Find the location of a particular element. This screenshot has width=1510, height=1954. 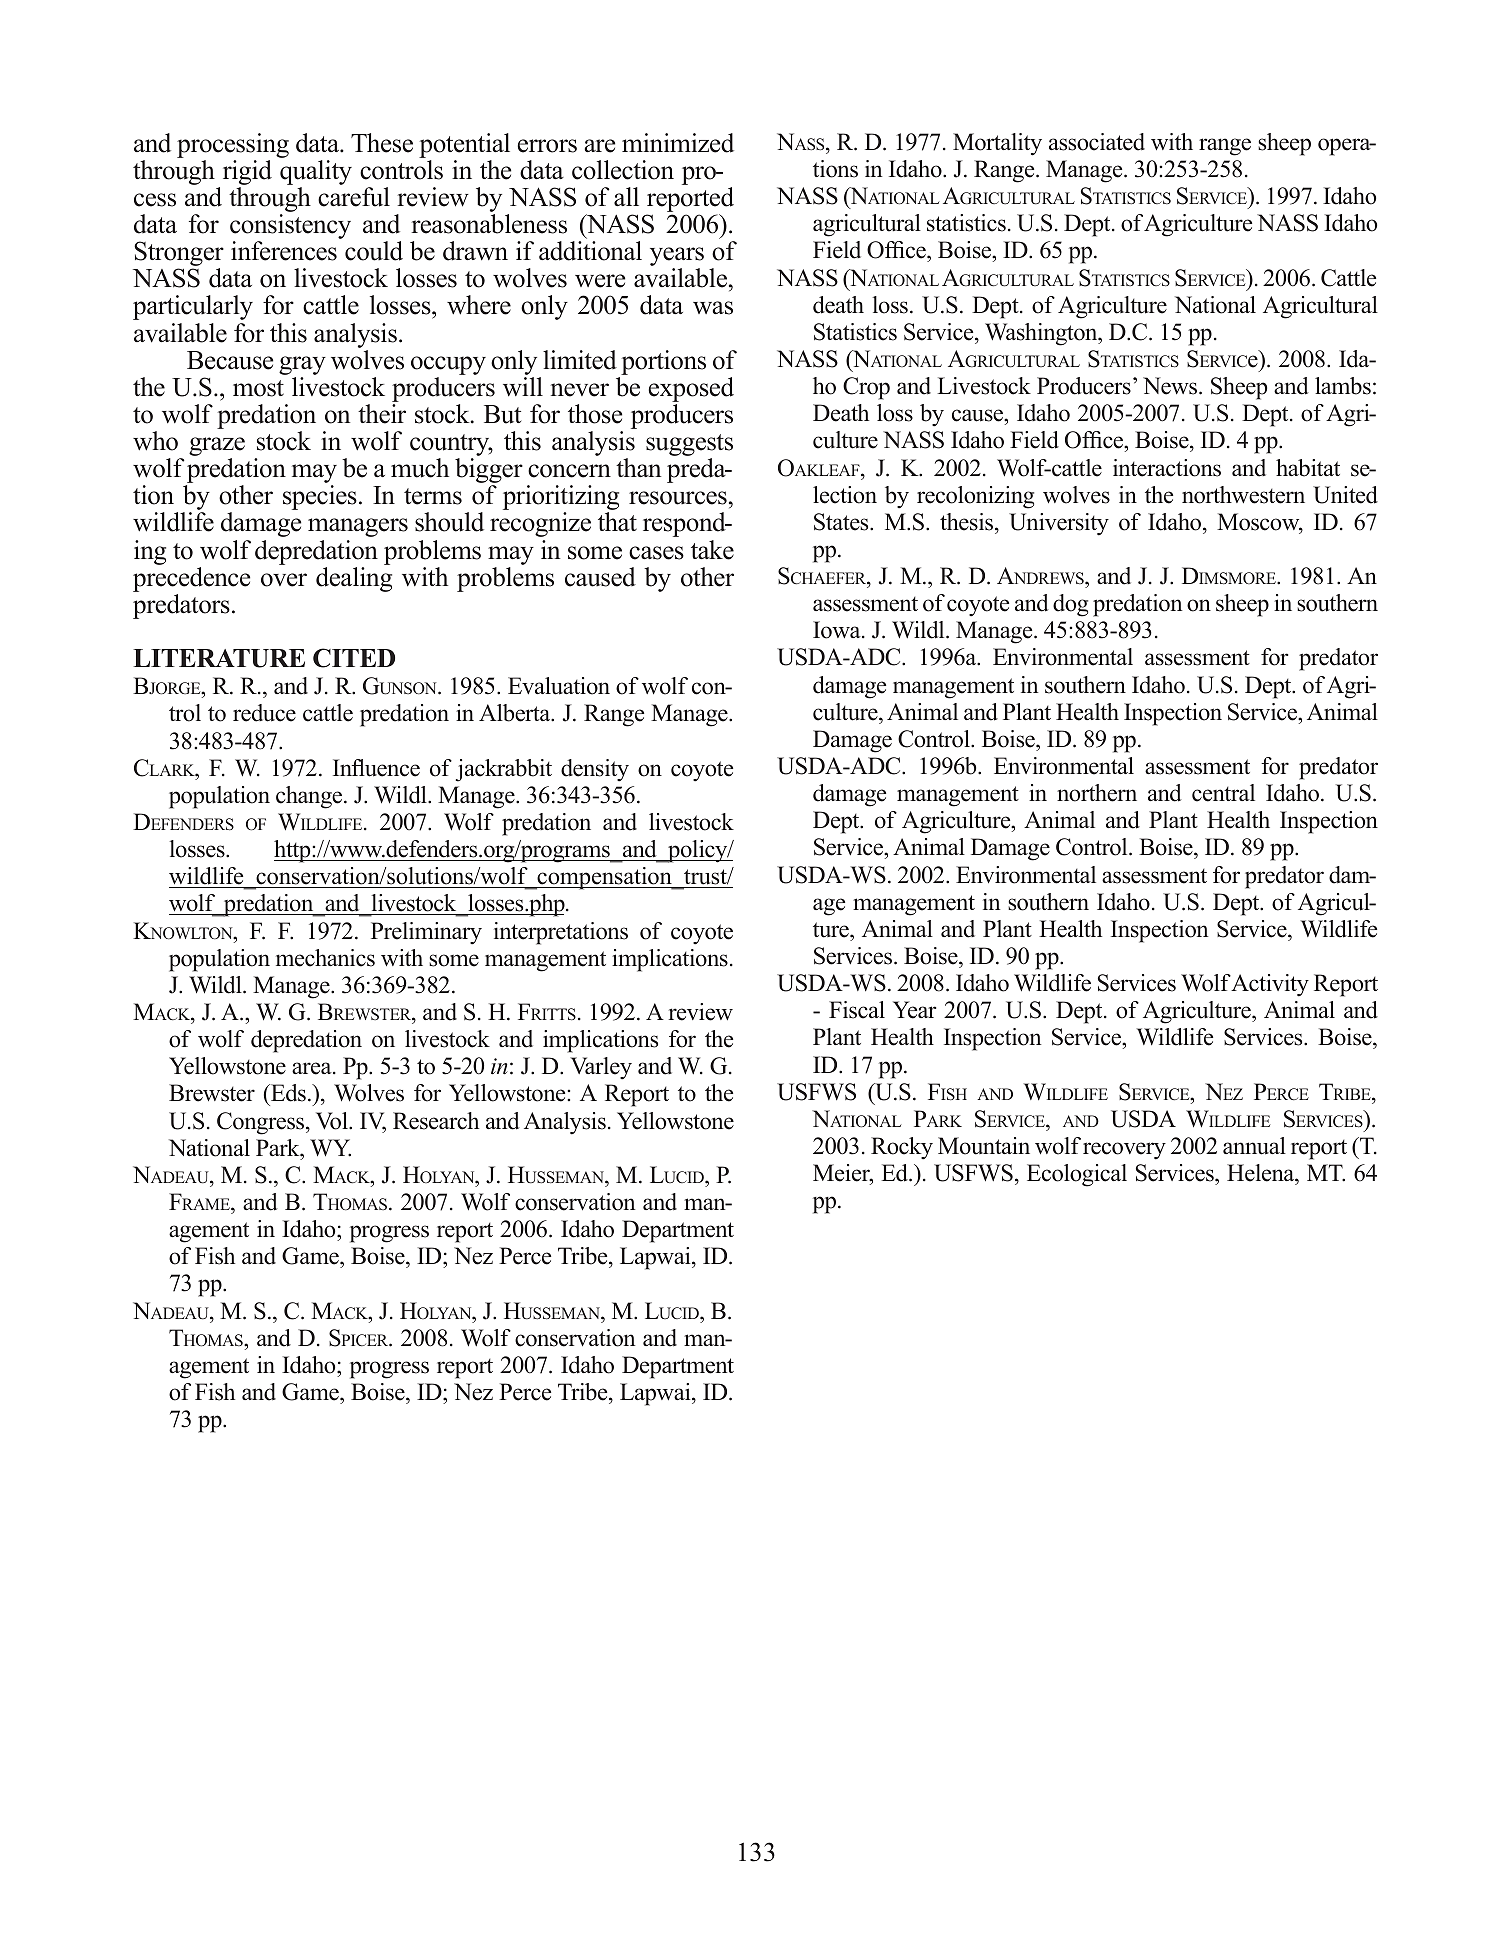

Congress is located at coordinates (262, 1123).
